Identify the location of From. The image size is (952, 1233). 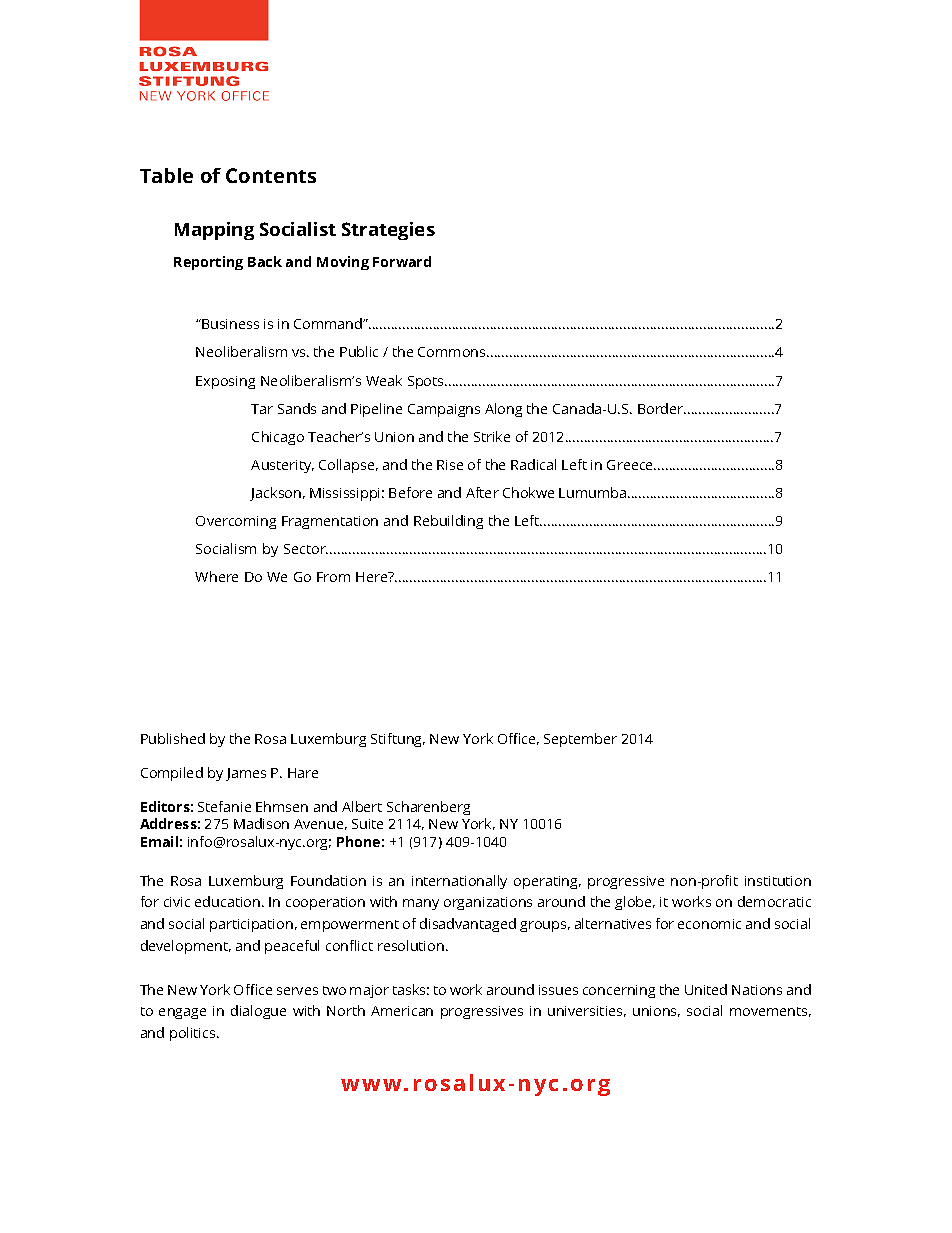
(333, 577).
